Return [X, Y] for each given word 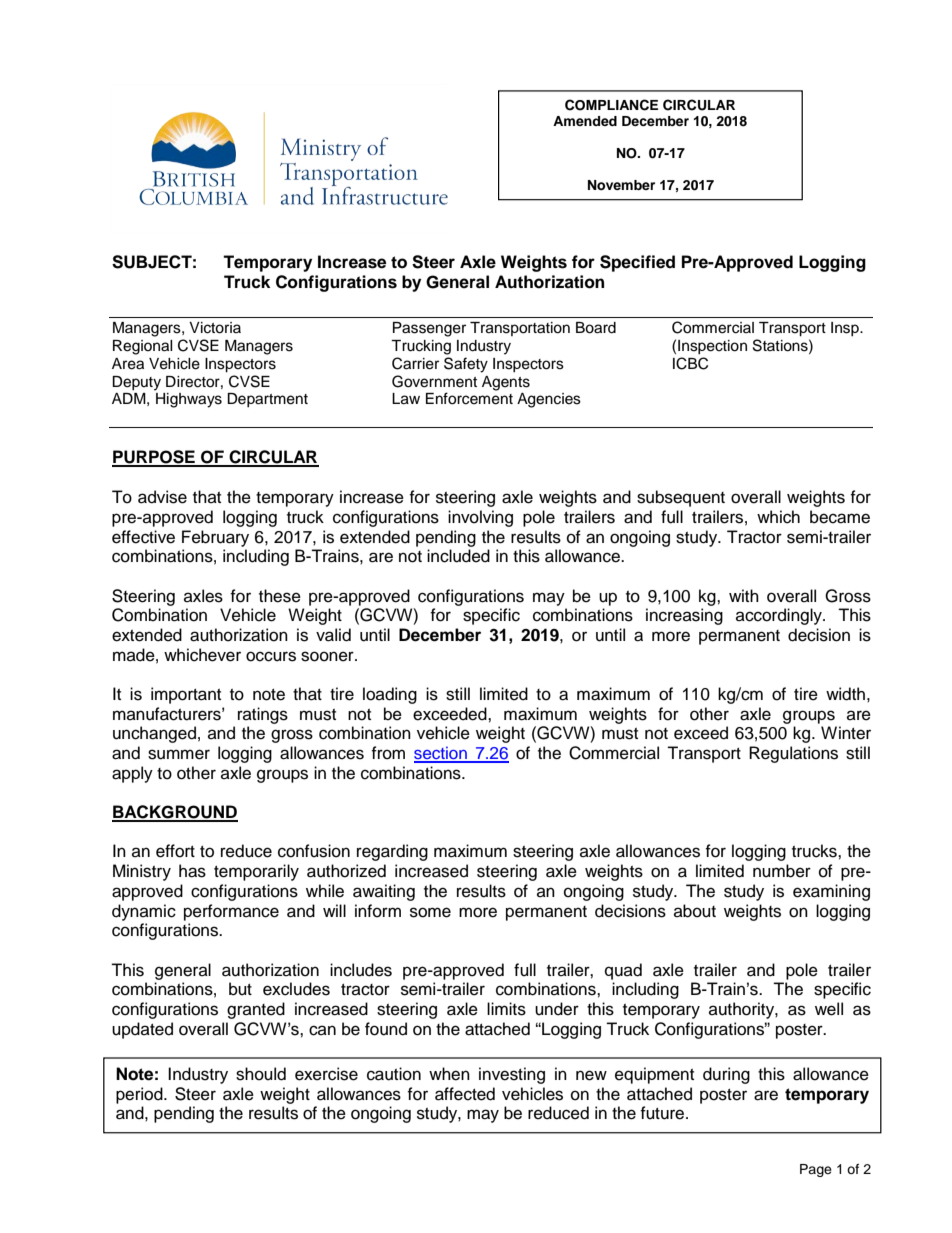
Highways [189, 400]
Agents [506, 383]
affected [465, 1094]
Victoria [215, 328]
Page [816, 1170]
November [621, 185]
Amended [585, 121]
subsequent [681, 498]
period [140, 1095]
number [782, 871]
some [430, 912]
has [192, 871]
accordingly [780, 616]
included [458, 556]
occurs [271, 656]
